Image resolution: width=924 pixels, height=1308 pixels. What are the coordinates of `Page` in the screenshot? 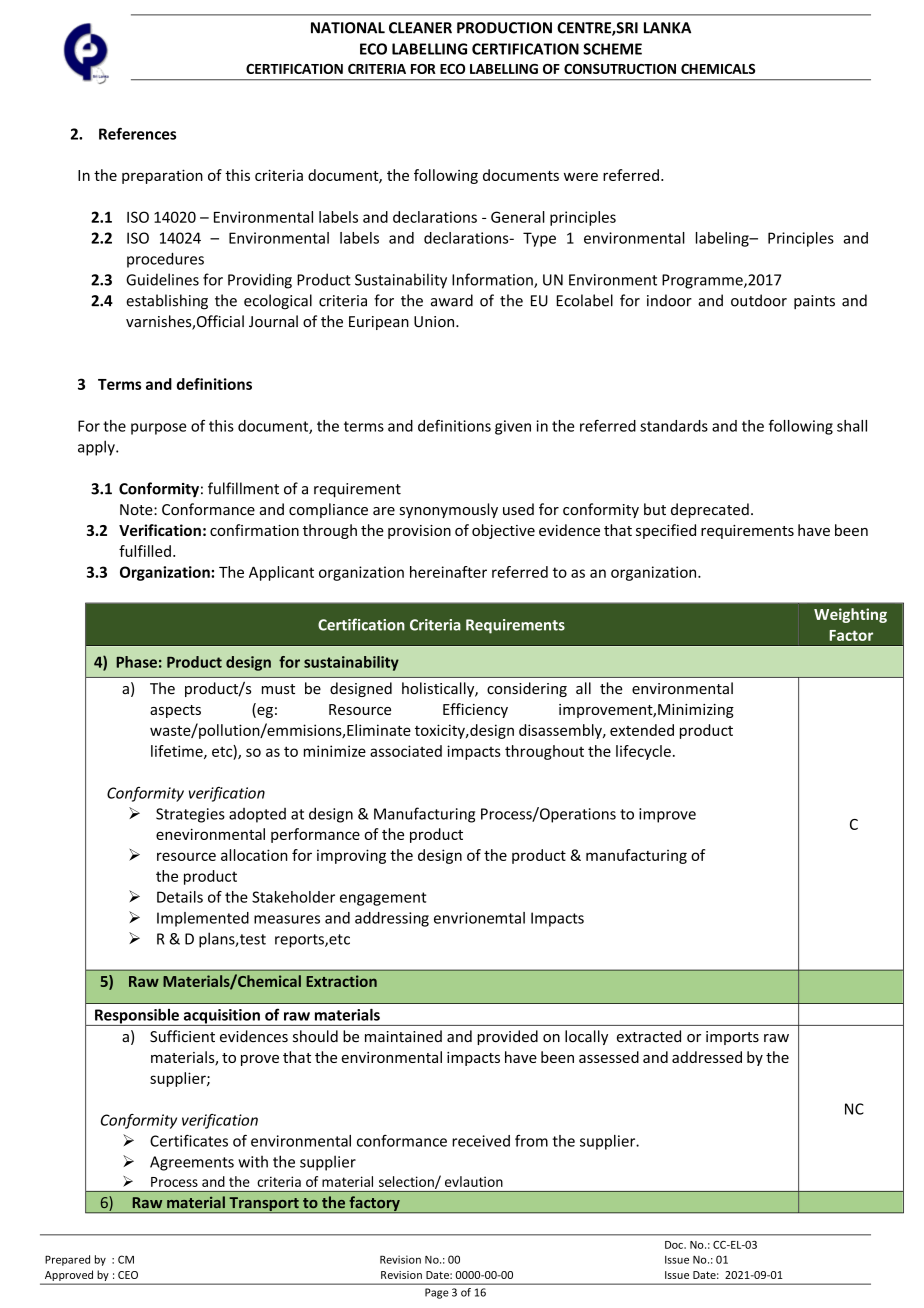 It's located at (437, 1293).
